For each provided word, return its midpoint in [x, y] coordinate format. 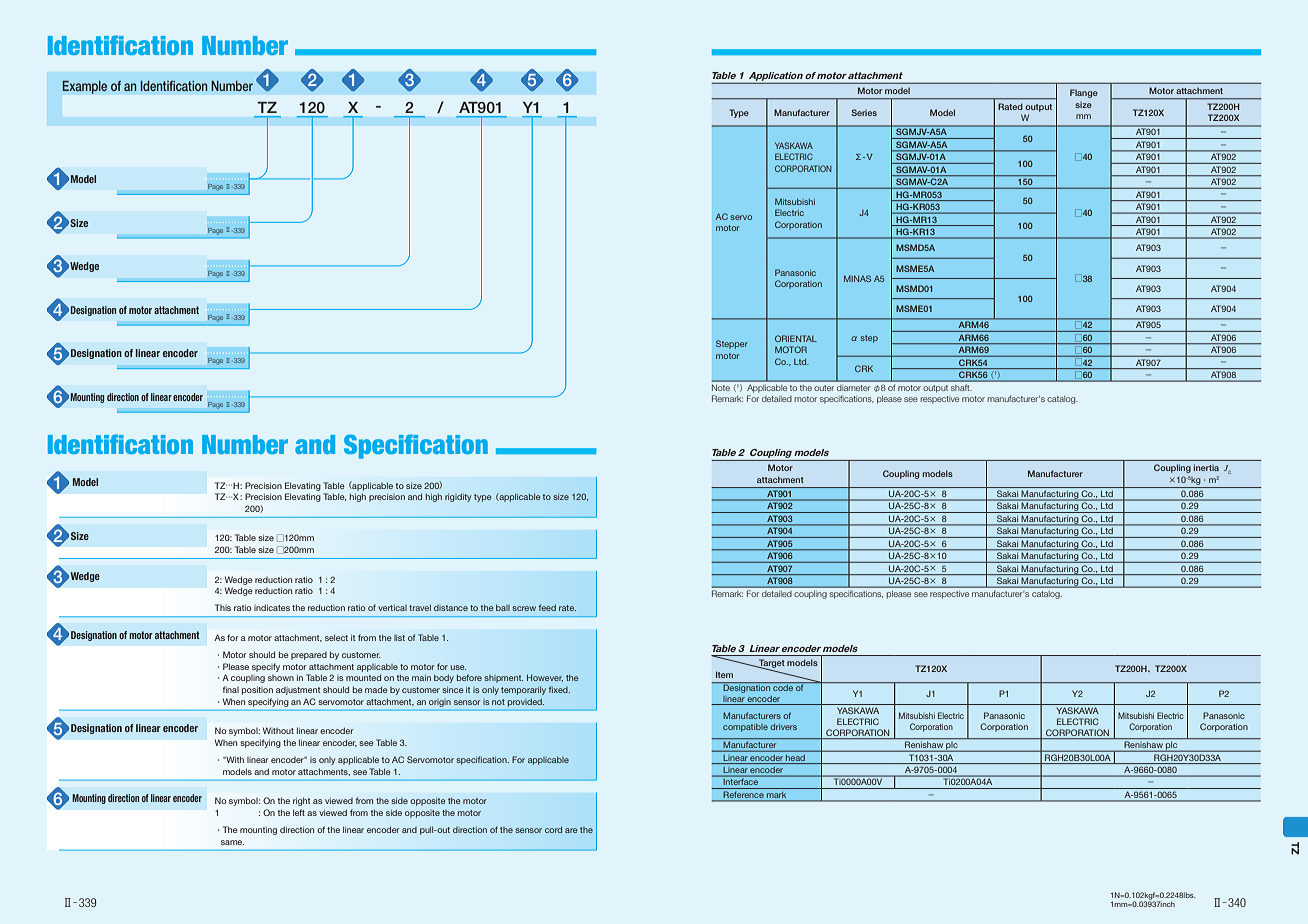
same [232, 842]
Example [85, 87]
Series [864, 112]
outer [824, 388]
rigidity [458, 497]
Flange [1084, 93]
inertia [1206, 467]
